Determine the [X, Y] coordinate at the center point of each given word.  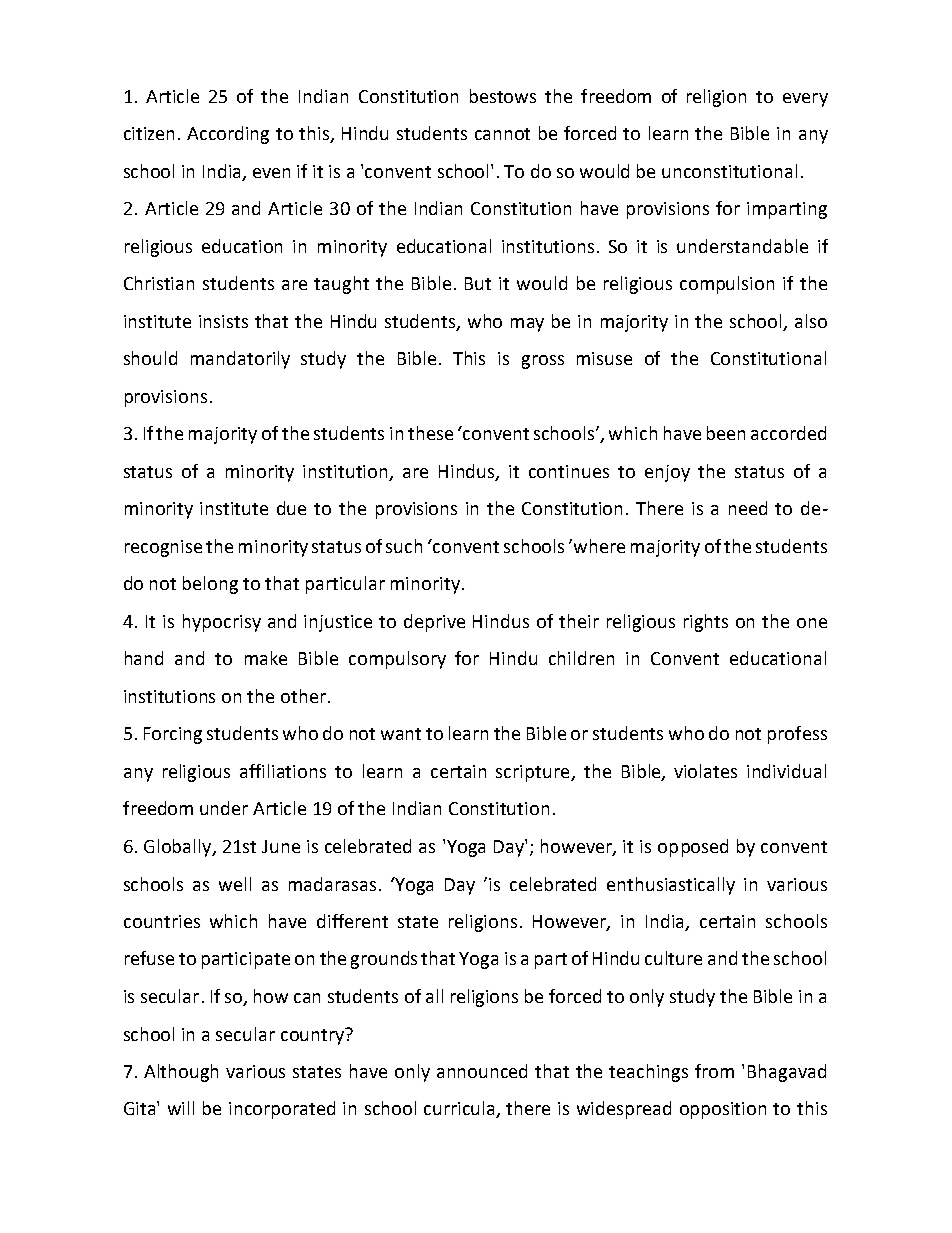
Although [181, 1073]
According [228, 135]
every [805, 100]
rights [706, 623]
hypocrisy [222, 623]
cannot [502, 134]
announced [482, 1071]
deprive [434, 623]
